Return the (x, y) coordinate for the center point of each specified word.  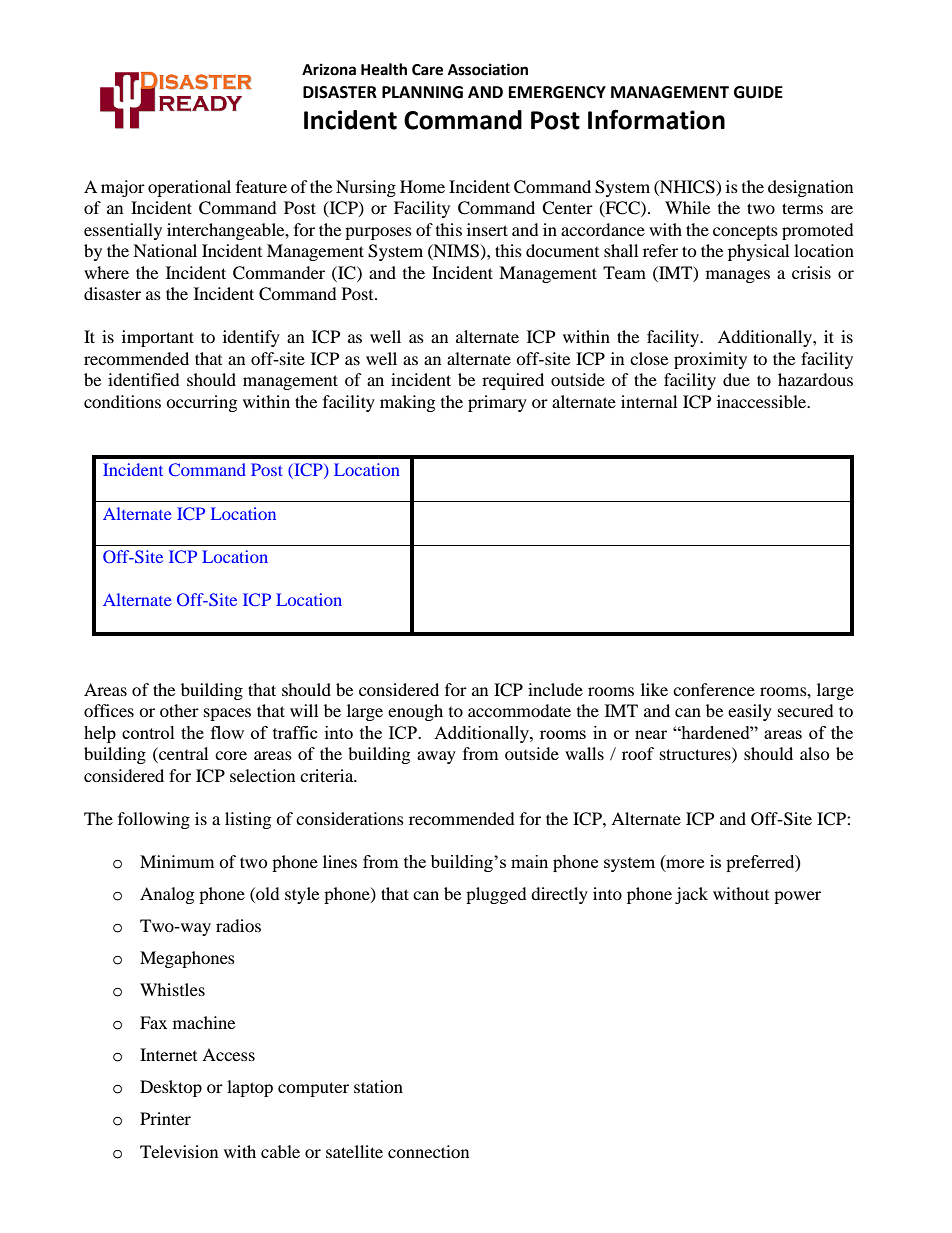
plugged (496, 895)
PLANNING (422, 92)
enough (415, 712)
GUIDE (758, 92)
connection (428, 1151)
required (513, 381)
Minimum (177, 861)
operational (189, 188)
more (684, 862)
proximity (710, 360)
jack (691, 895)
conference (714, 689)
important (158, 338)
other (179, 710)
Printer (165, 1118)
